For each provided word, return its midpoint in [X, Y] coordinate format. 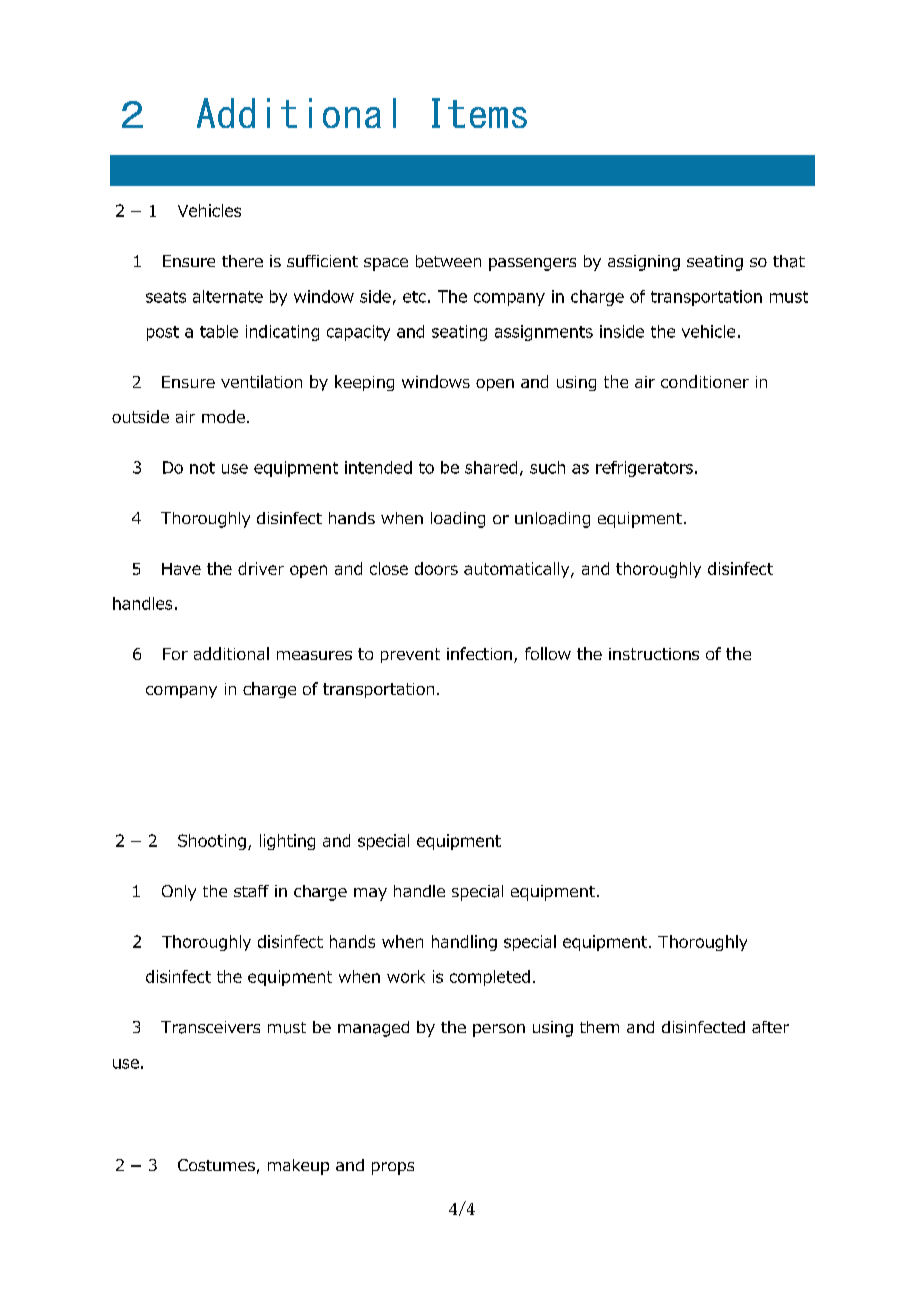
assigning [644, 263]
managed [373, 1029]
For [175, 654]
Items [479, 113]
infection [479, 653]
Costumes [216, 1165]
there [242, 261]
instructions [654, 654]
